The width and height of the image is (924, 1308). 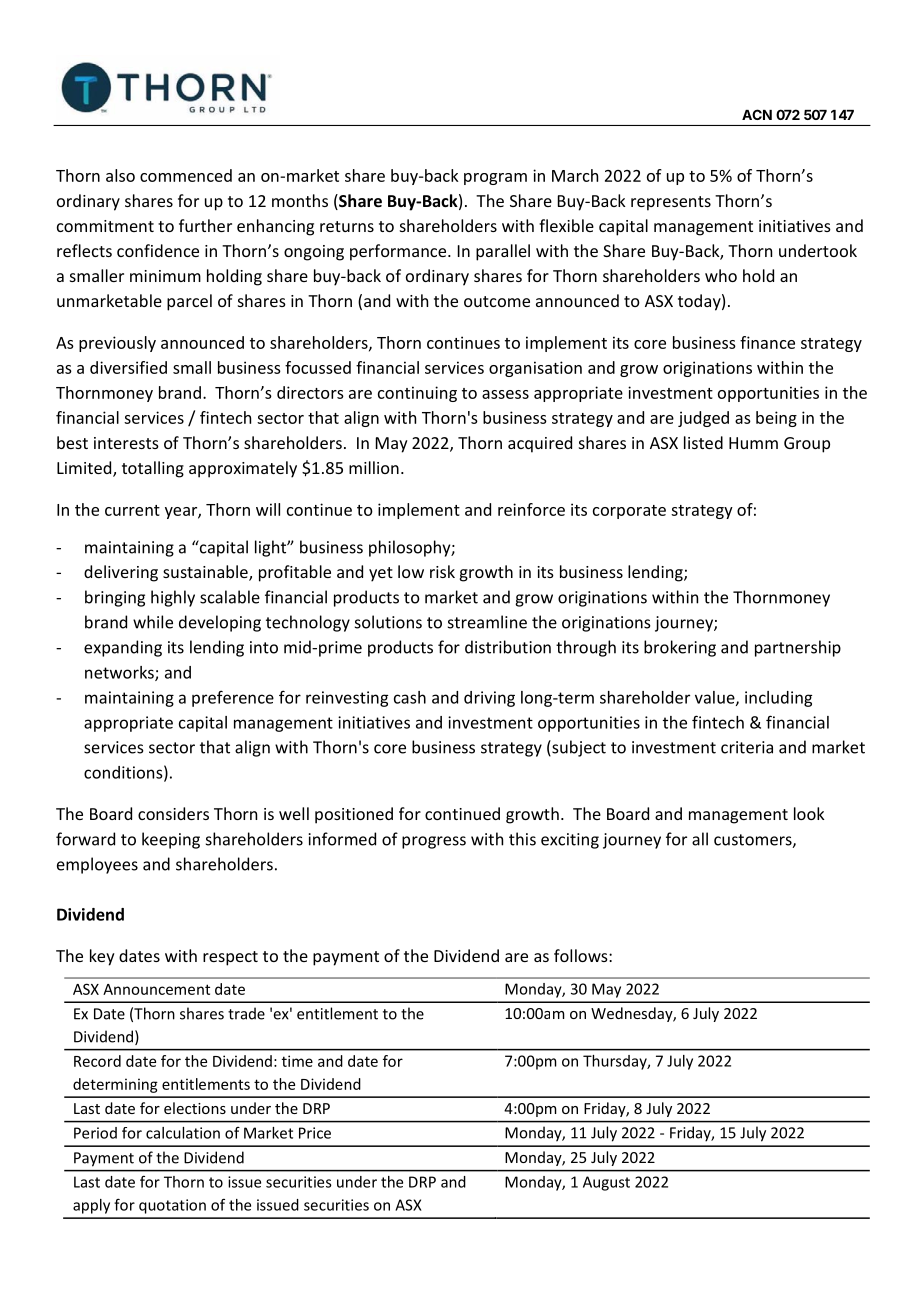 What do you see at coordinates (757, 114) in the image?
I see `ACN` at bounding box center [757, 114].
